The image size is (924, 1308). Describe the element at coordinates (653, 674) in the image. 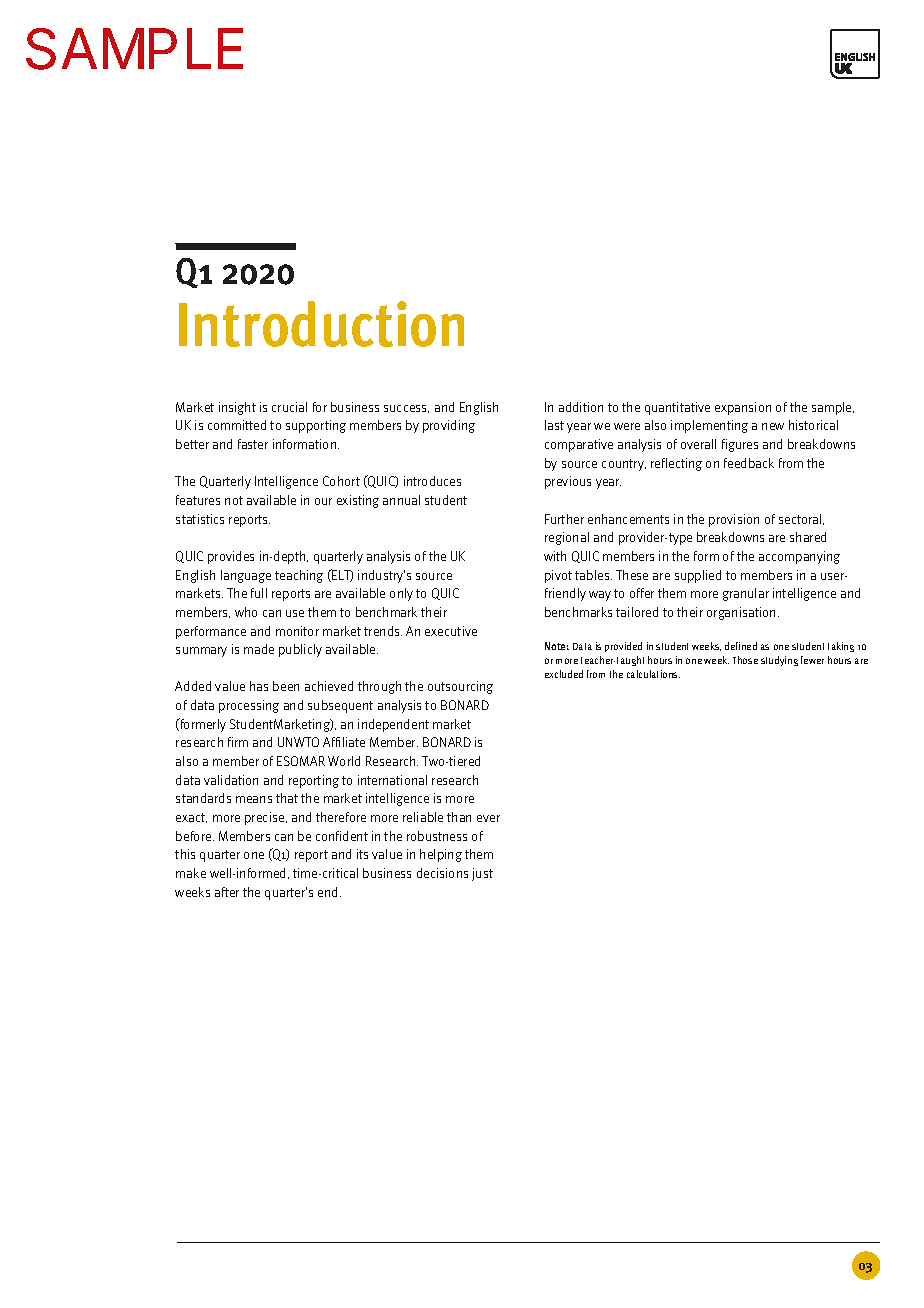

I see `calculations` at that location.
